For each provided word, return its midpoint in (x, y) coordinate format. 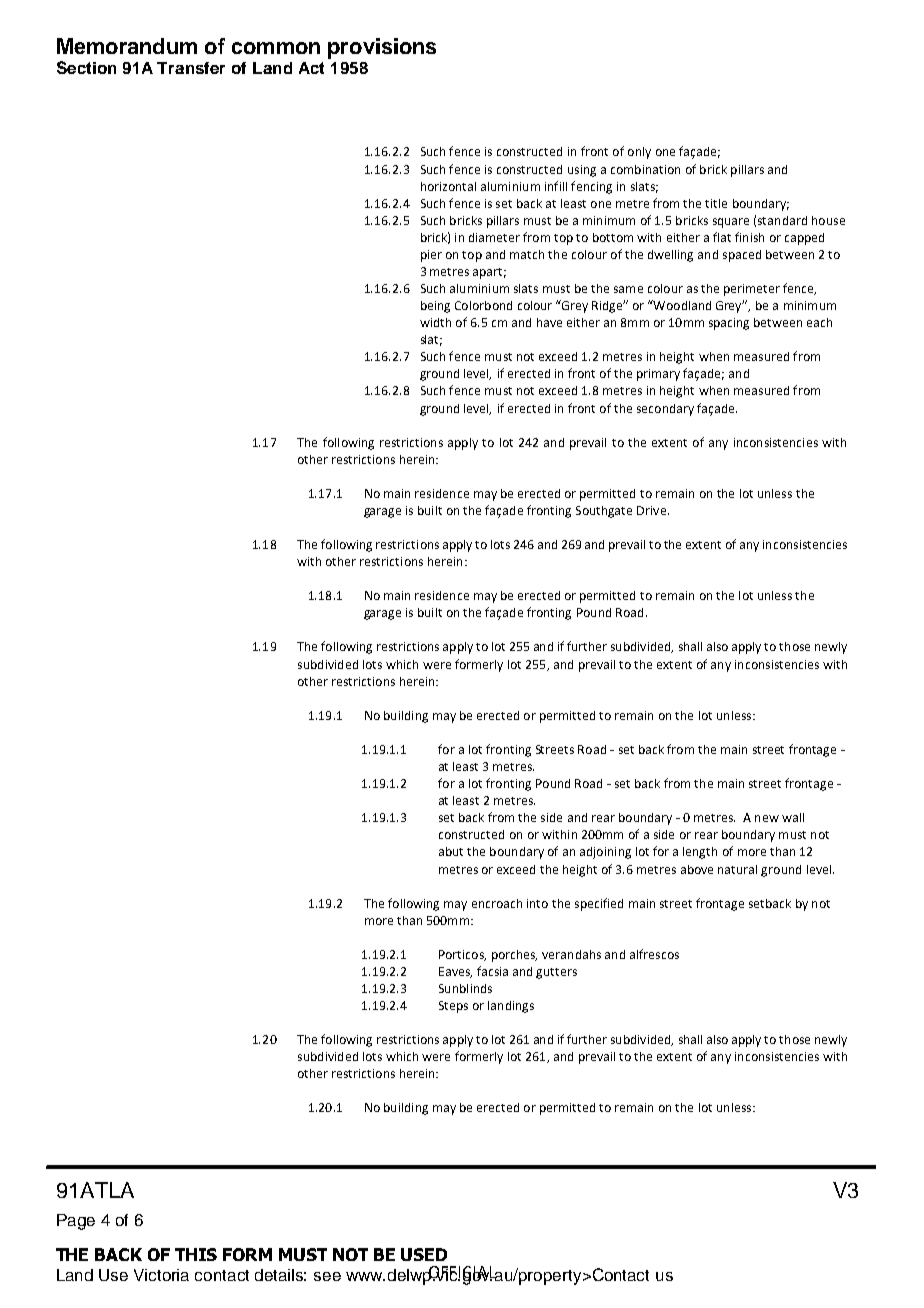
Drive (651, 510)
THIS (196, 1254)
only (639, 153)
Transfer (191, 68)
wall (793, 817)
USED (424, 1254)
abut (451, 851)
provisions (382, 48)
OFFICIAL (462, 1273)
